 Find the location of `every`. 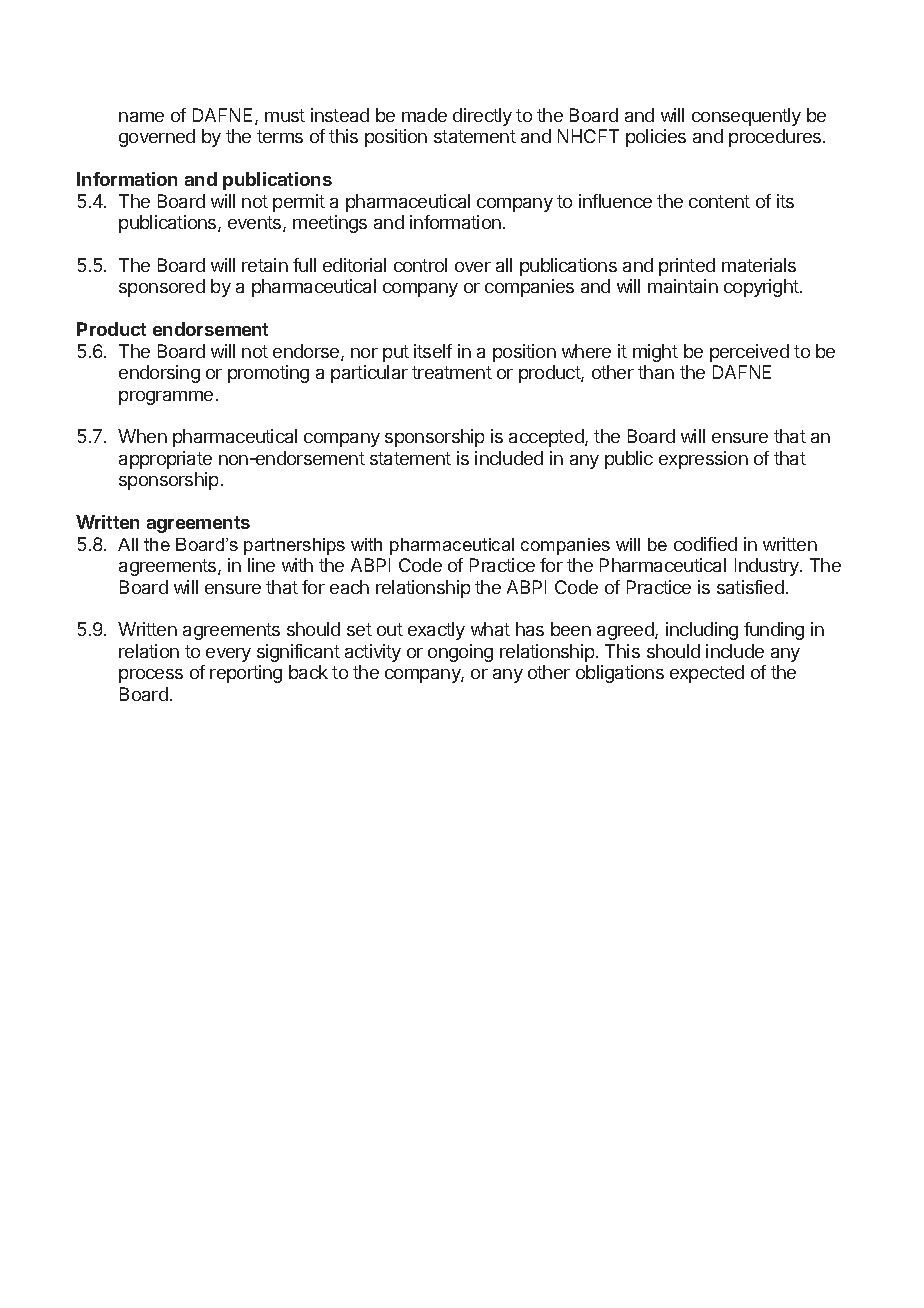

every is located at coordinates (228, 655).
